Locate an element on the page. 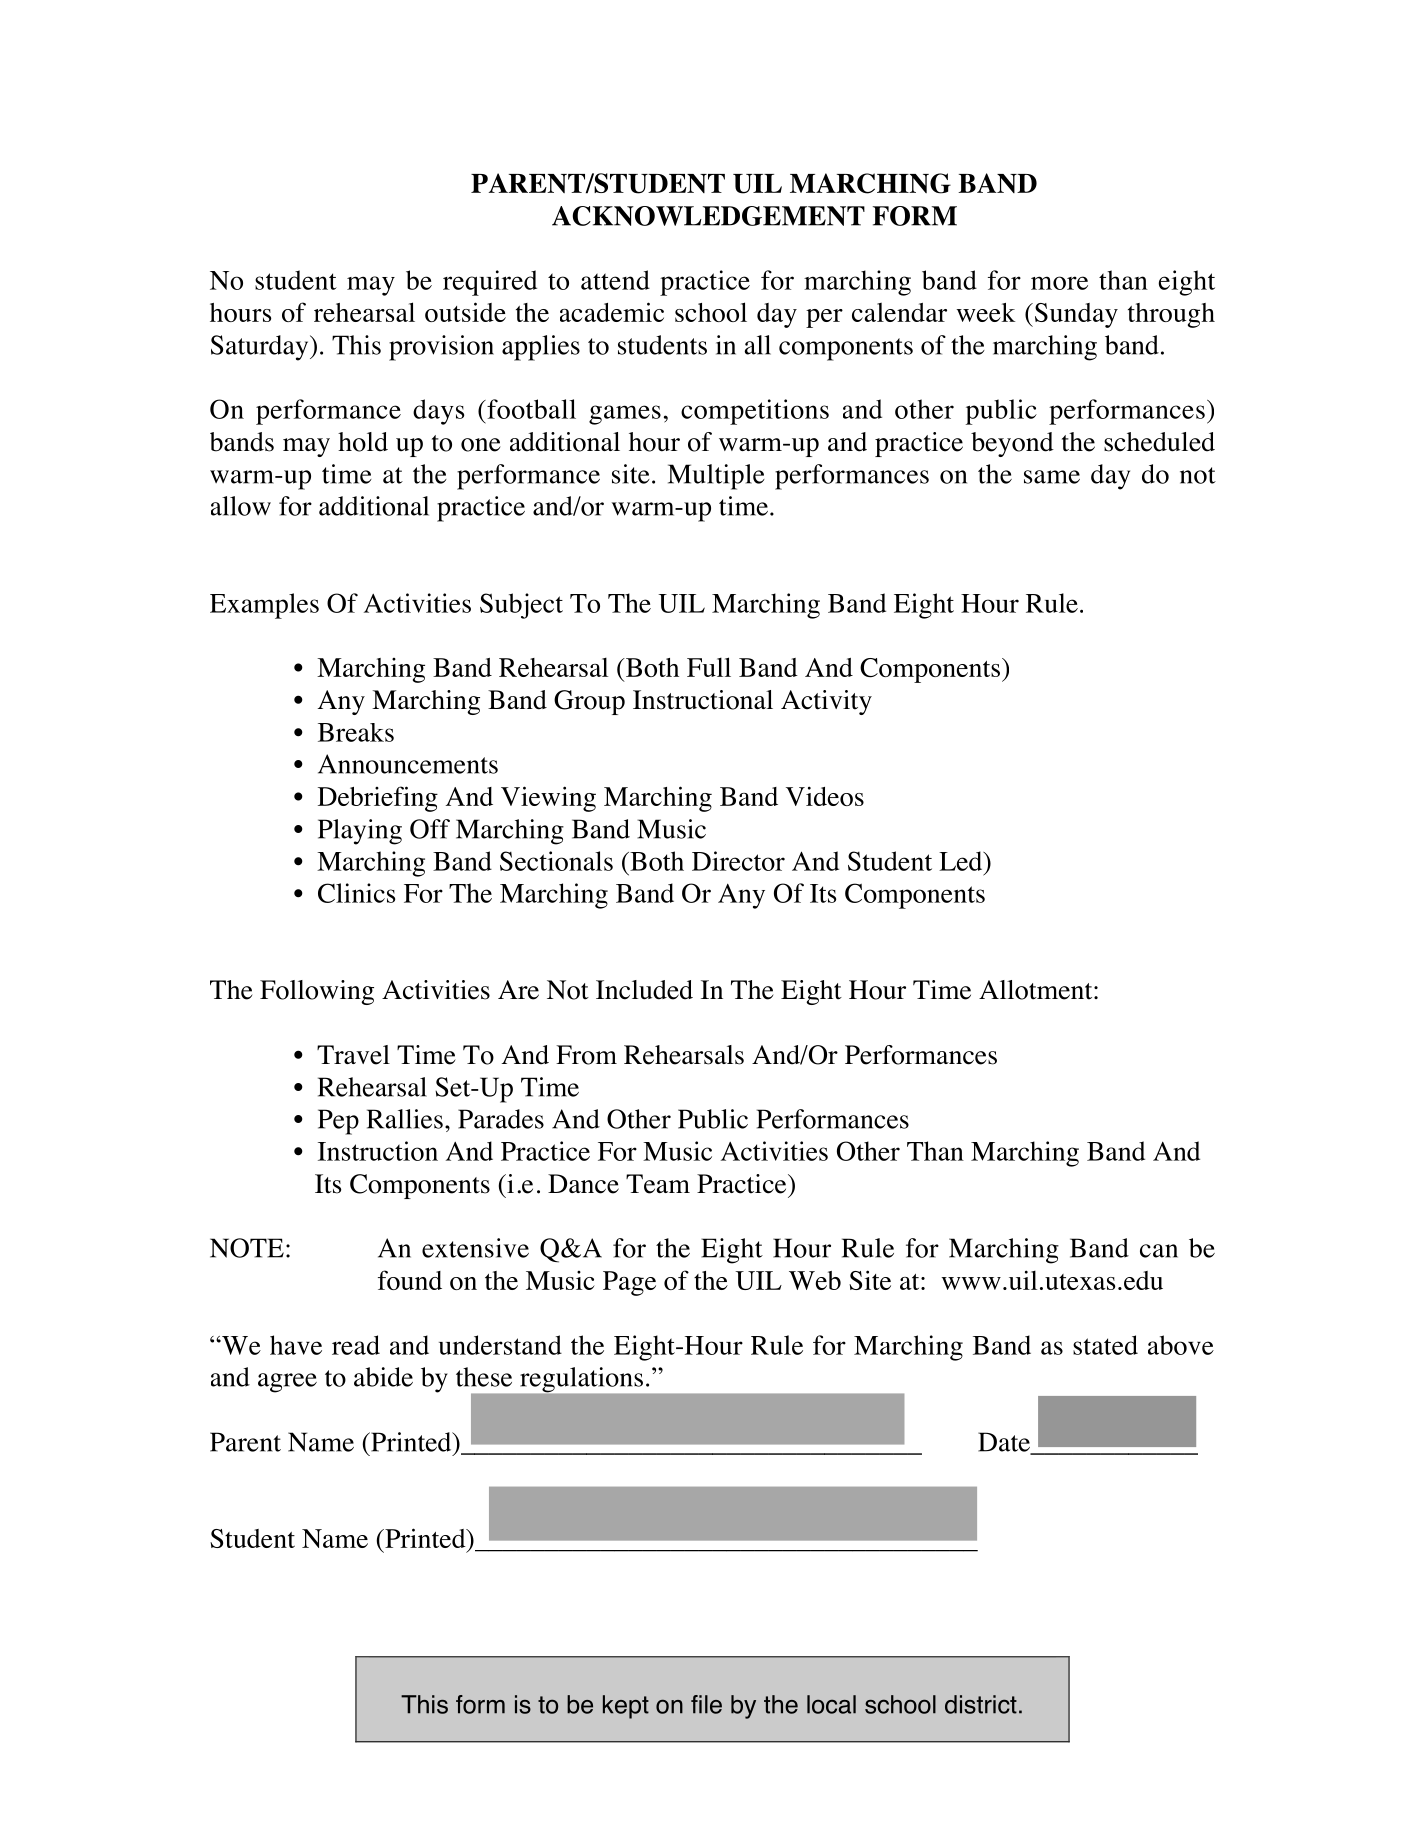  ACKNOWLEDGEMENT is located at coordinates (708, 216).
